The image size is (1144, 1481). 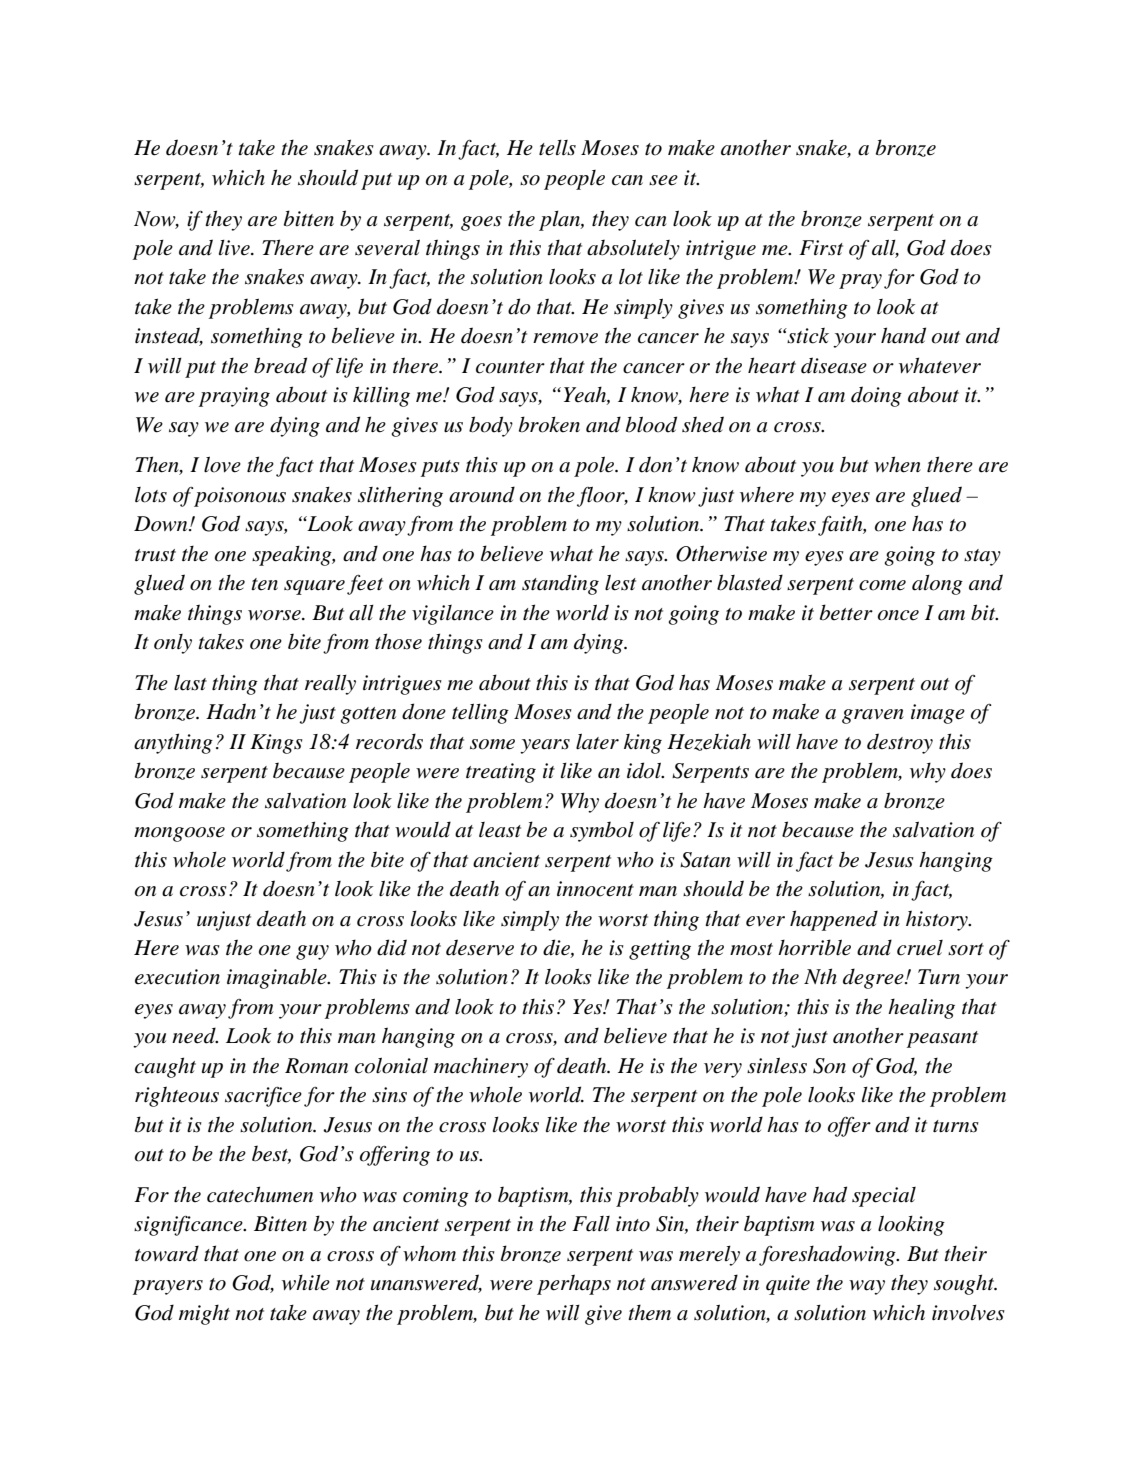 What do you see at coordinates (545, 746) in the screenshot?
I see `years` at bounding box center [545, 746].
